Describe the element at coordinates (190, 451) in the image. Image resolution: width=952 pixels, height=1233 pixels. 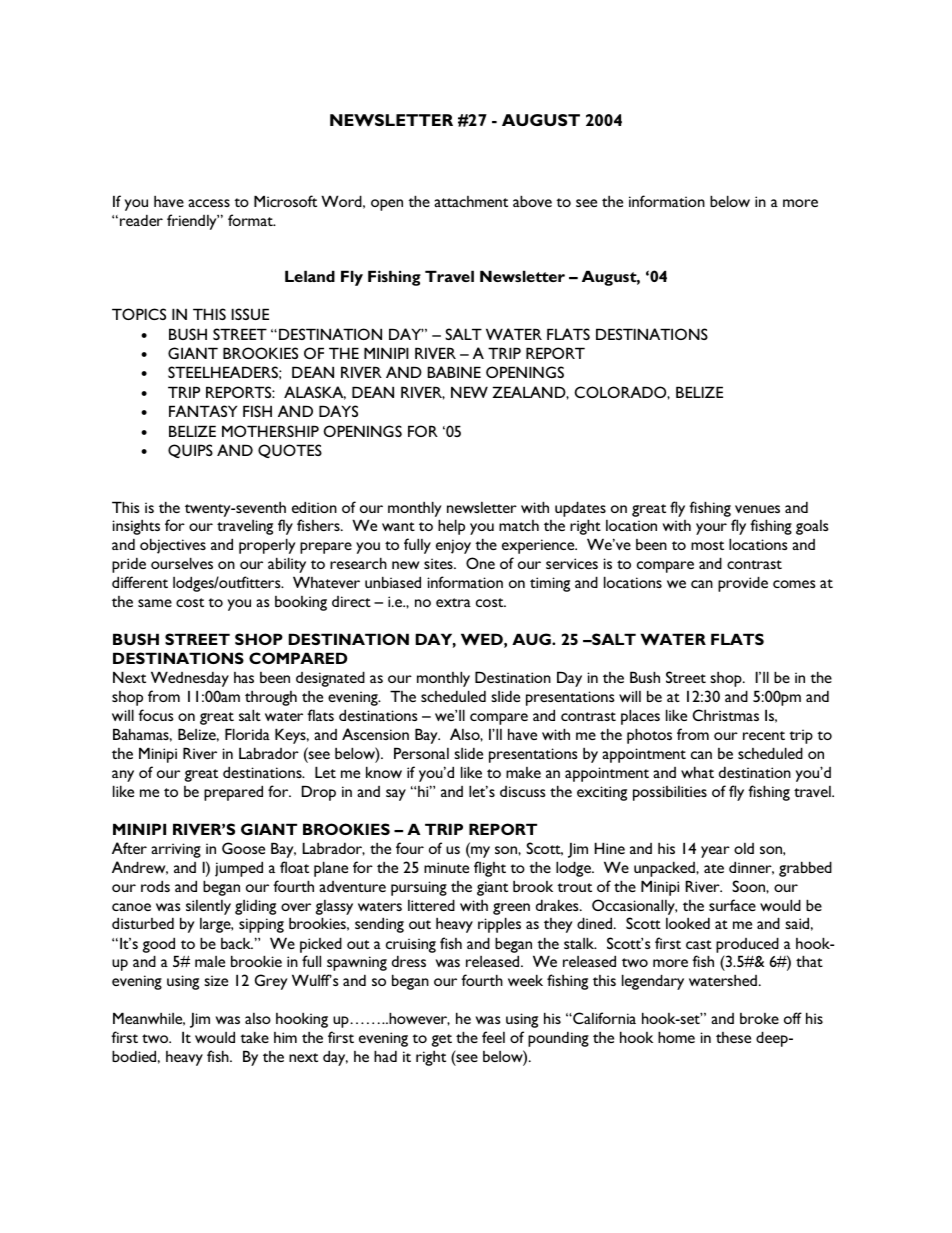
I see `QUIPS` at that location.
